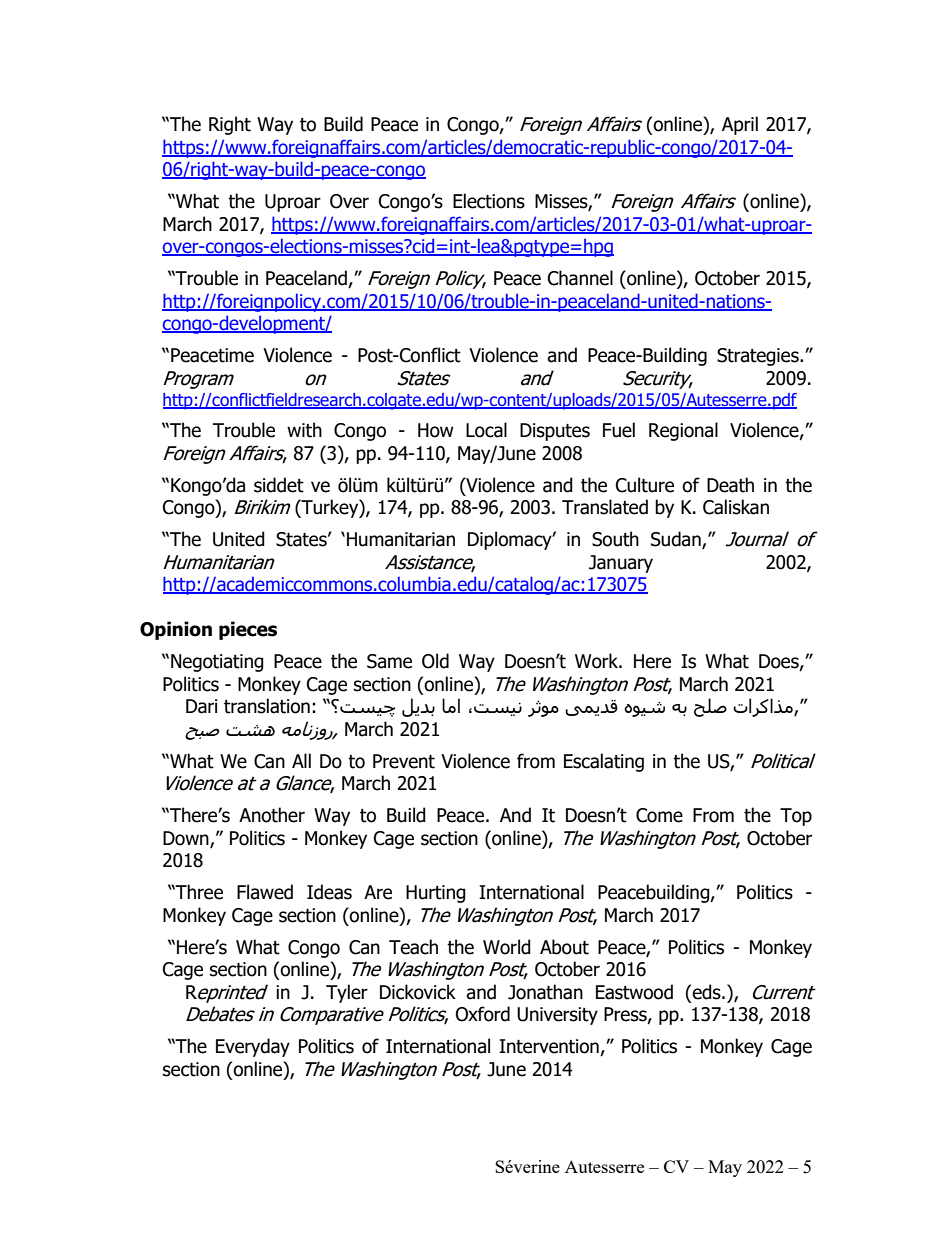  What do you see at coordinates (483, 1014) in the screenshot?
I see `Oxford` at bounding box center [483, 1014].
